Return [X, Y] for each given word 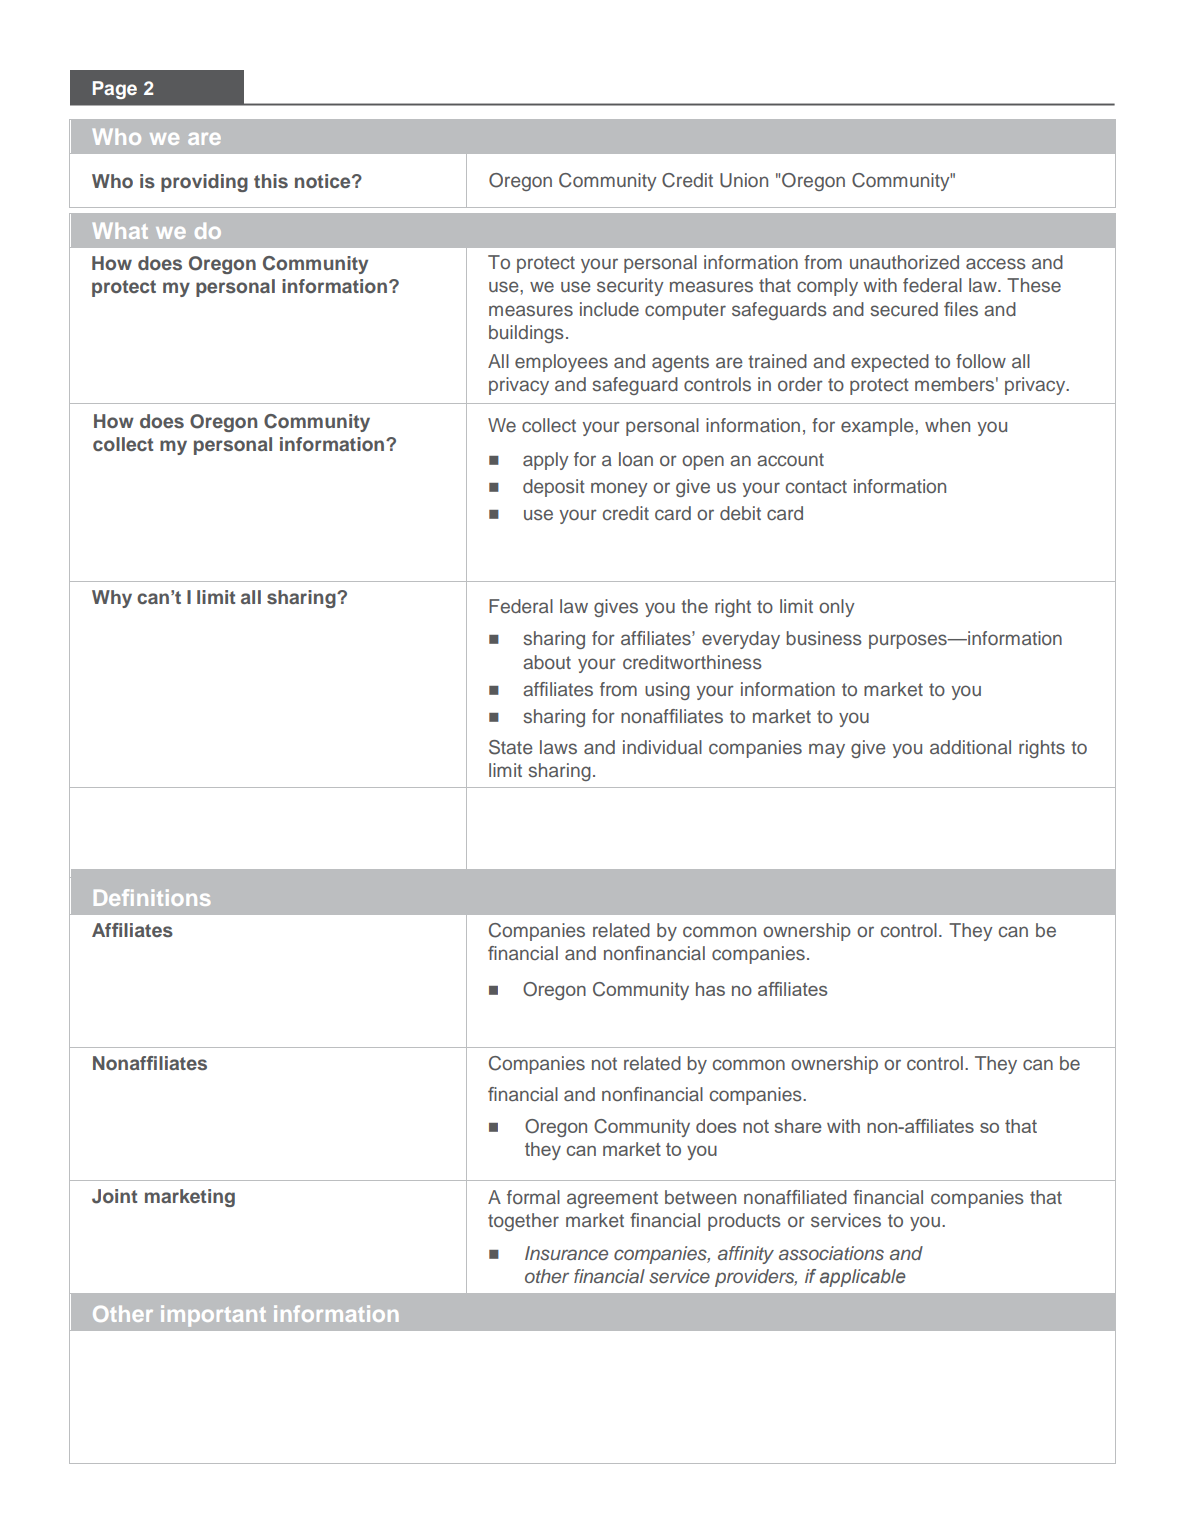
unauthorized [904, 262]
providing [204, 183]
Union [744, 180]
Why [112, 599]
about [547, 662]
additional [970, 747]
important [213, 1316]
